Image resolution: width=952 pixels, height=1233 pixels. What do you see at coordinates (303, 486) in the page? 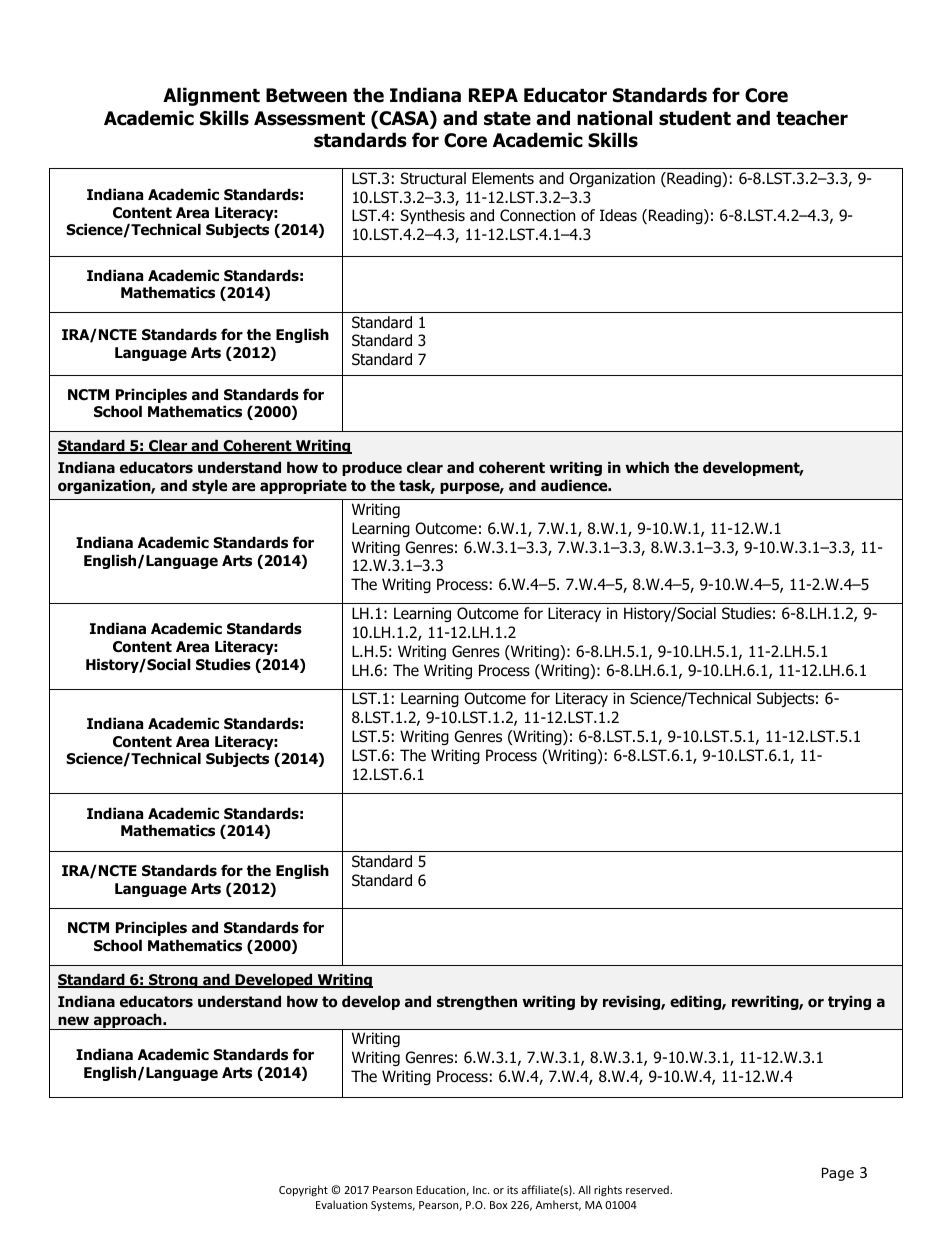
I see `appropriate` at bounding box center [303, 486].
